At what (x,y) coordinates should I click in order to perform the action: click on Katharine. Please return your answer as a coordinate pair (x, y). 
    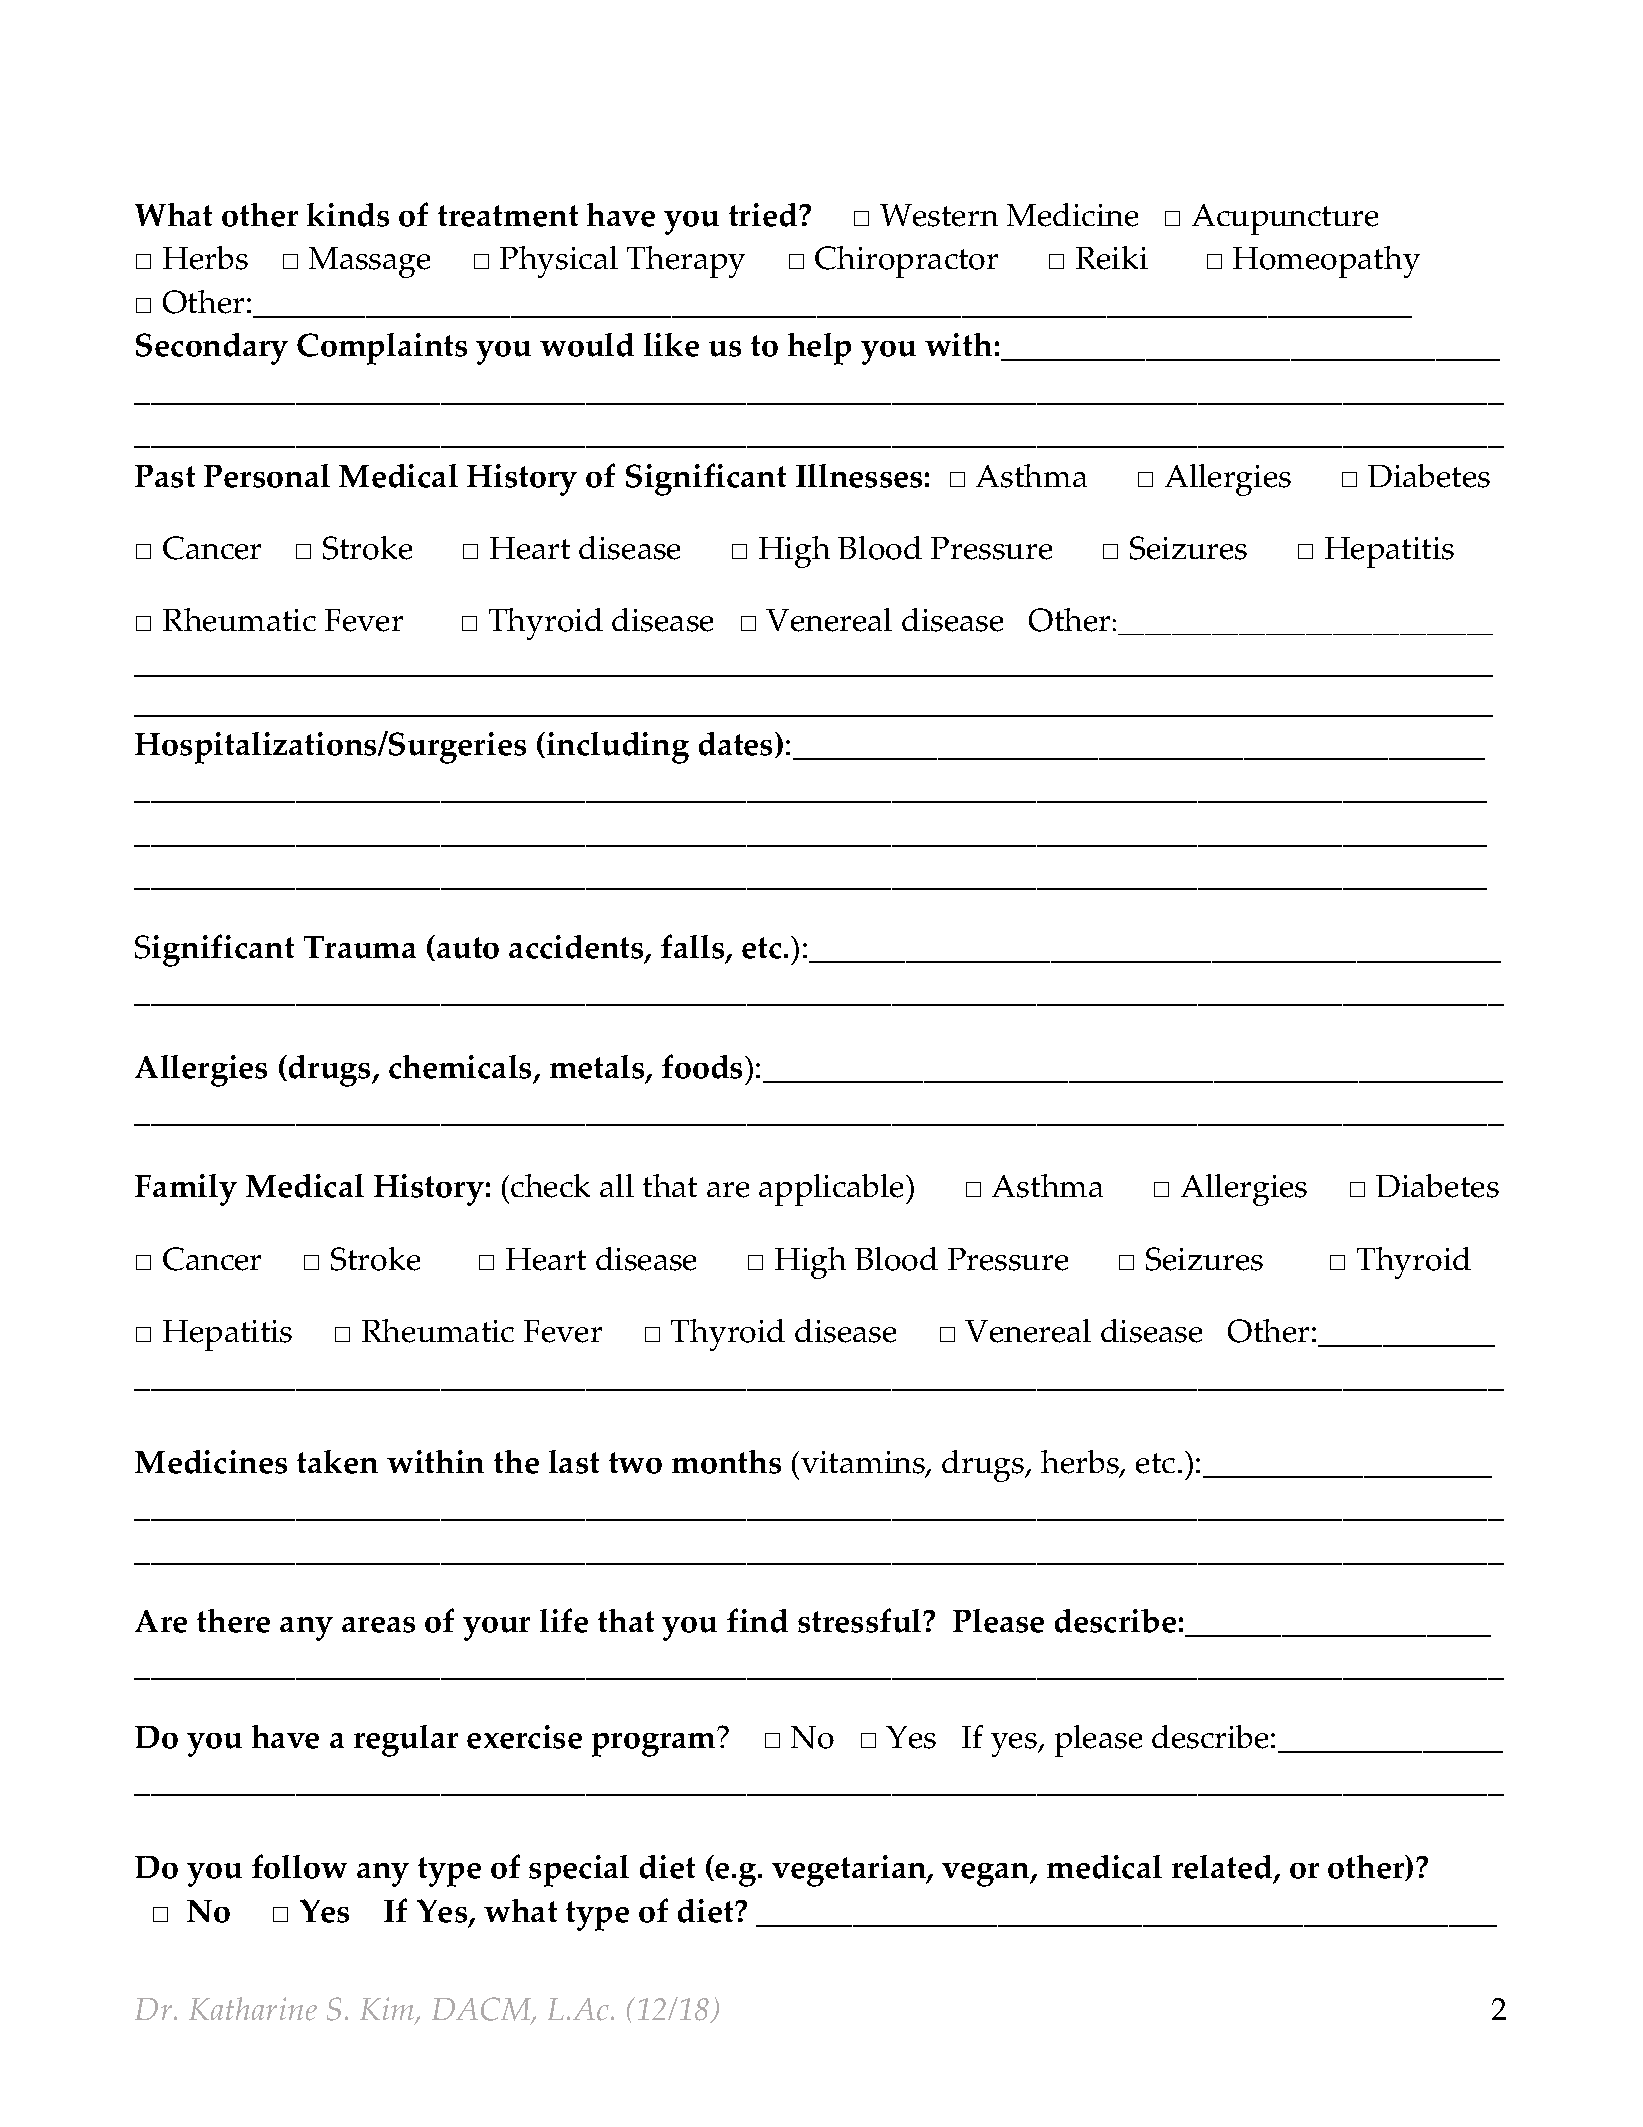
    Looking at the image, I should click on (253, 2009).
